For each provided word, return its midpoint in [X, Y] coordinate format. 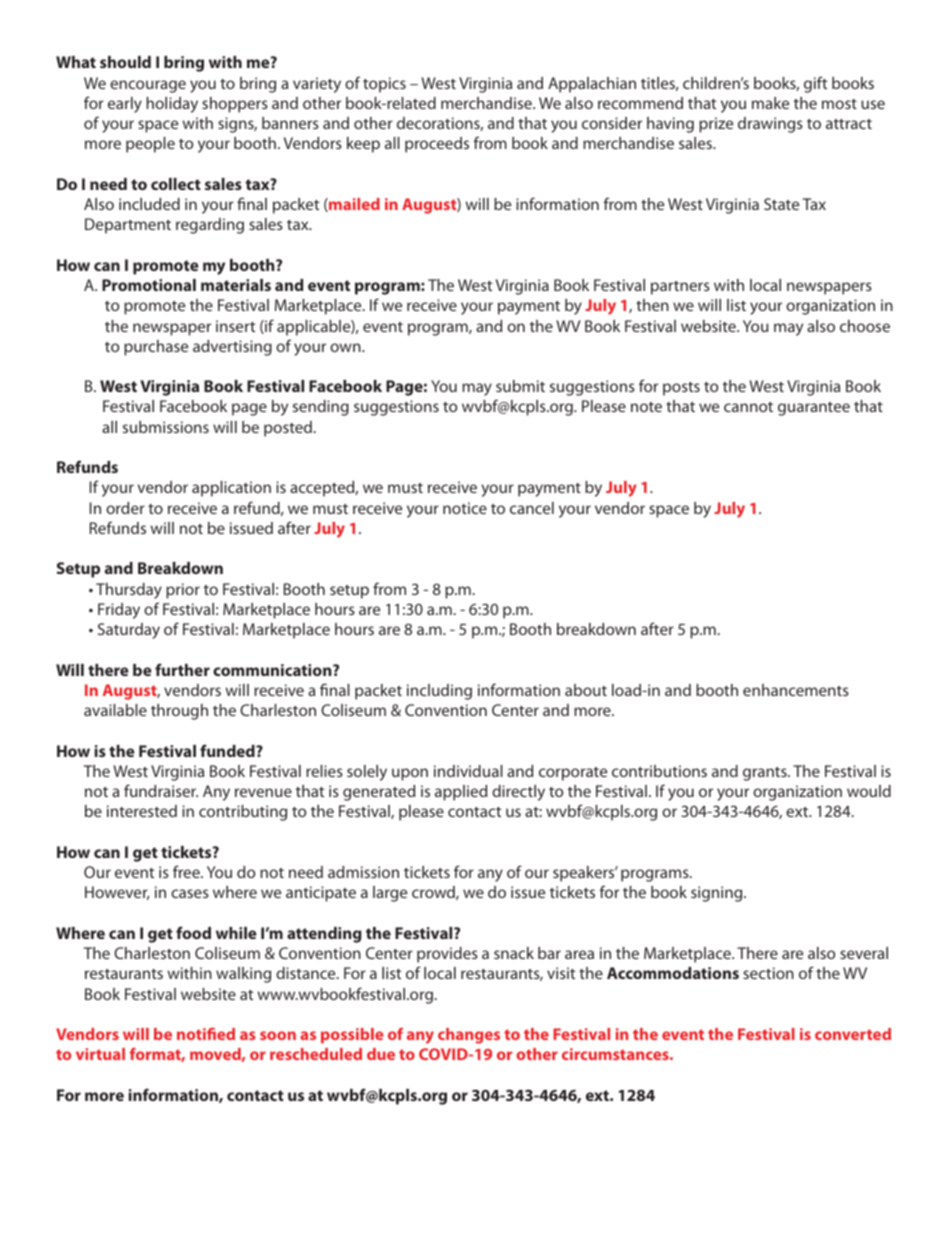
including [439, 692]
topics [384, 85]
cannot [748, 407]
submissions [166, 427]
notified [206, 1033]
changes [469, 1036]
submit [520, 386]
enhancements [796, 690]
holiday [172, 105]
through [179, 712]
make [770, 103]
